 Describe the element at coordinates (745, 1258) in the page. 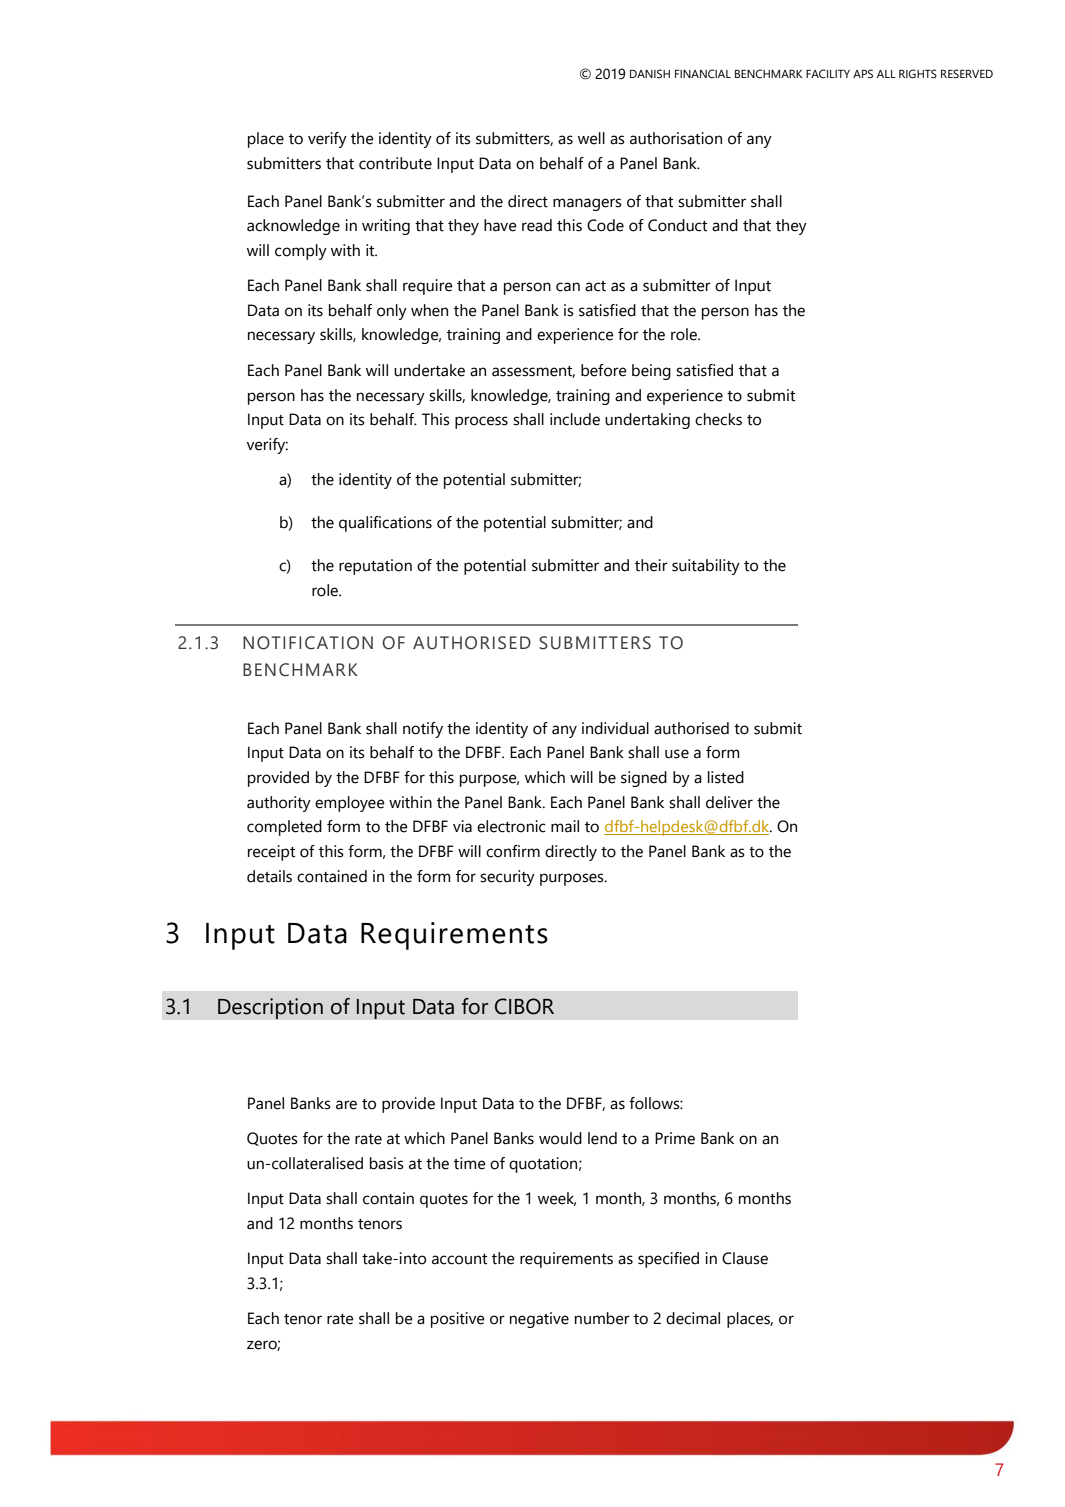

I see `Clause` at that location.
